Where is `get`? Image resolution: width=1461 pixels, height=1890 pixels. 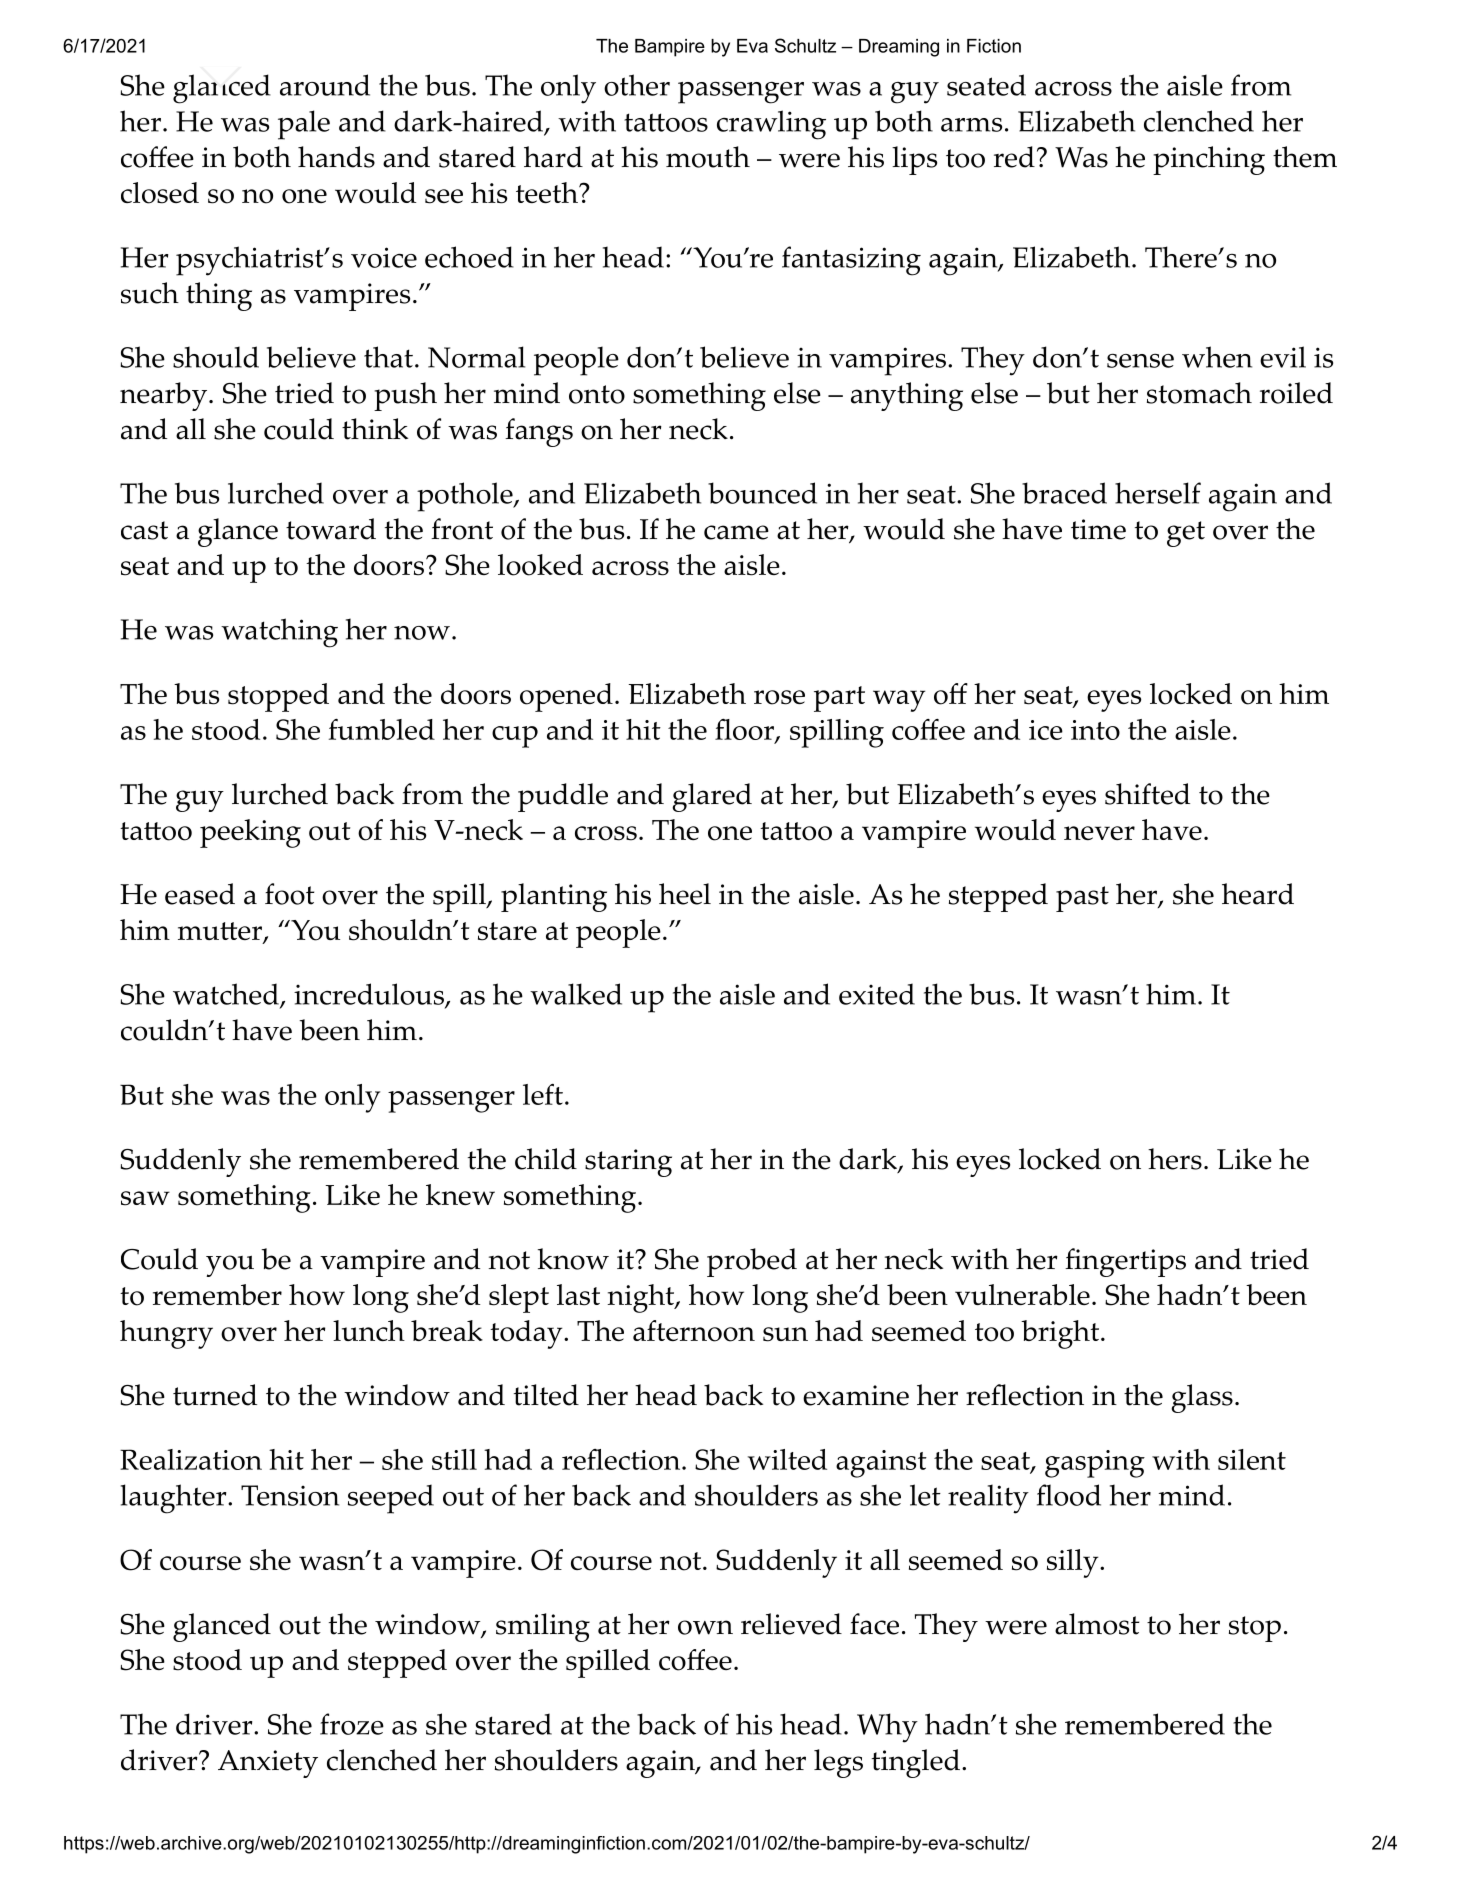
get is located at coordinates (1186, 534).
